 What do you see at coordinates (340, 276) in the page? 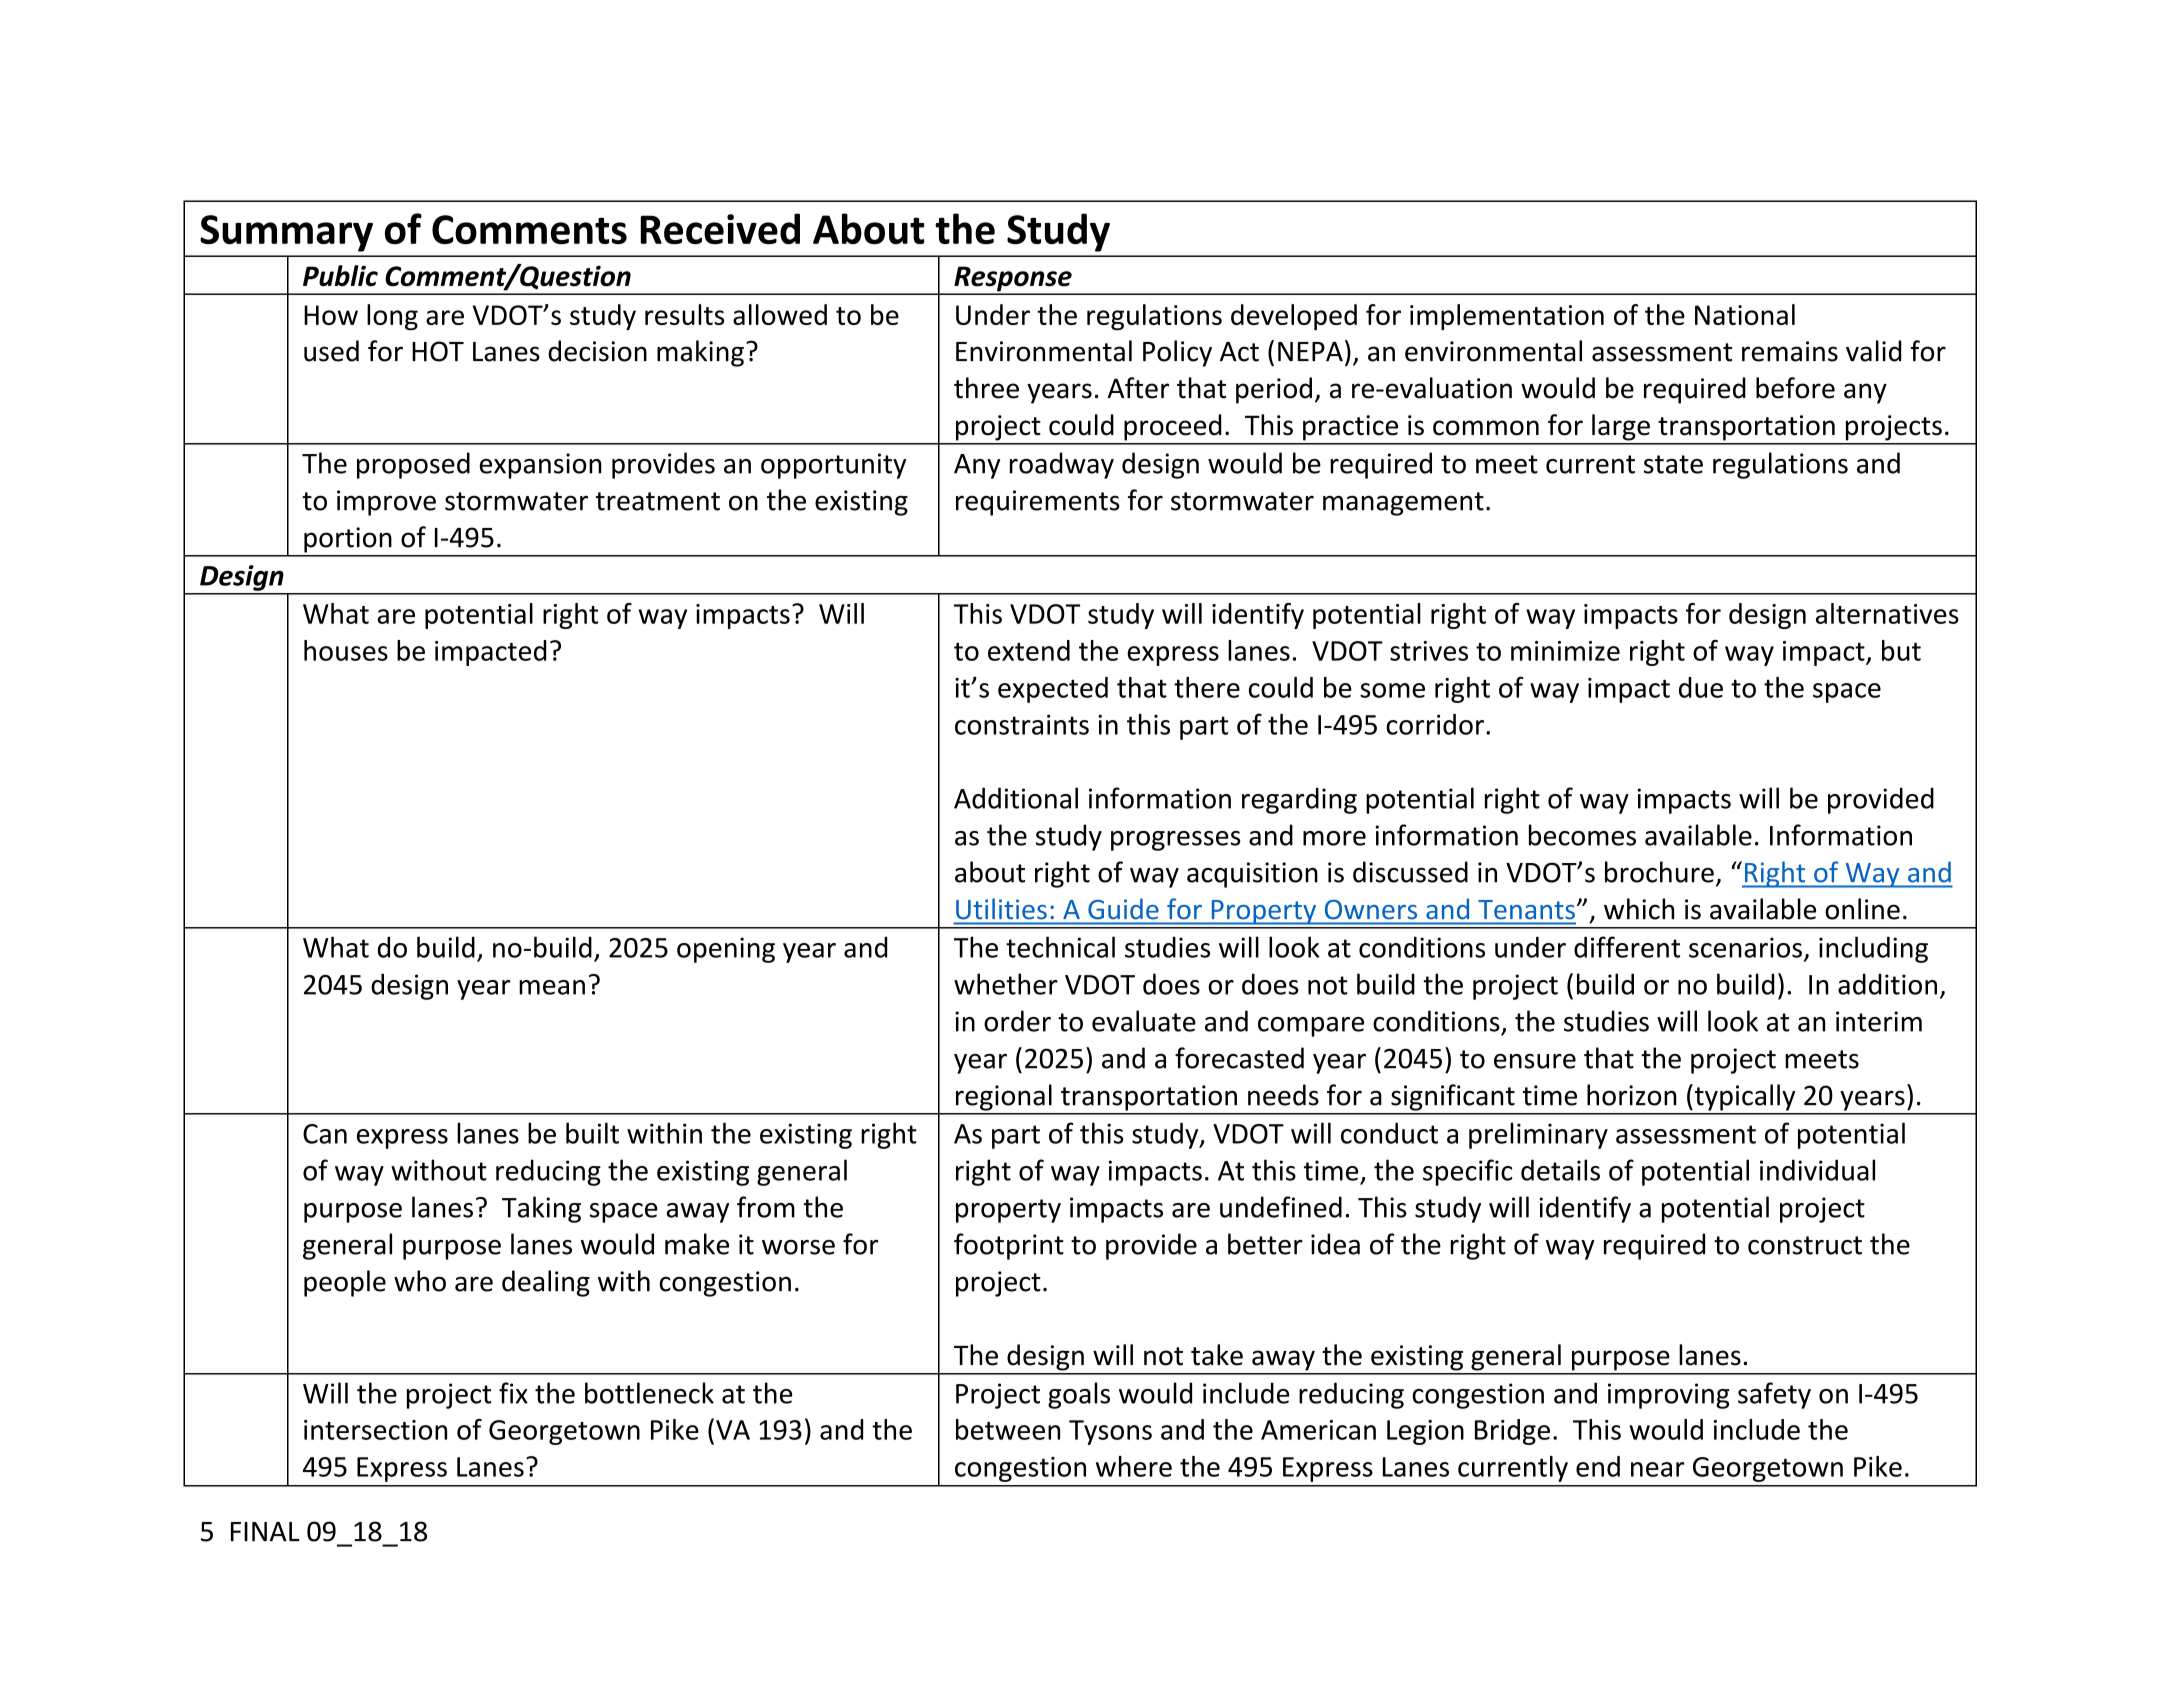
I see `Public` at bounding box center [340, 276].
